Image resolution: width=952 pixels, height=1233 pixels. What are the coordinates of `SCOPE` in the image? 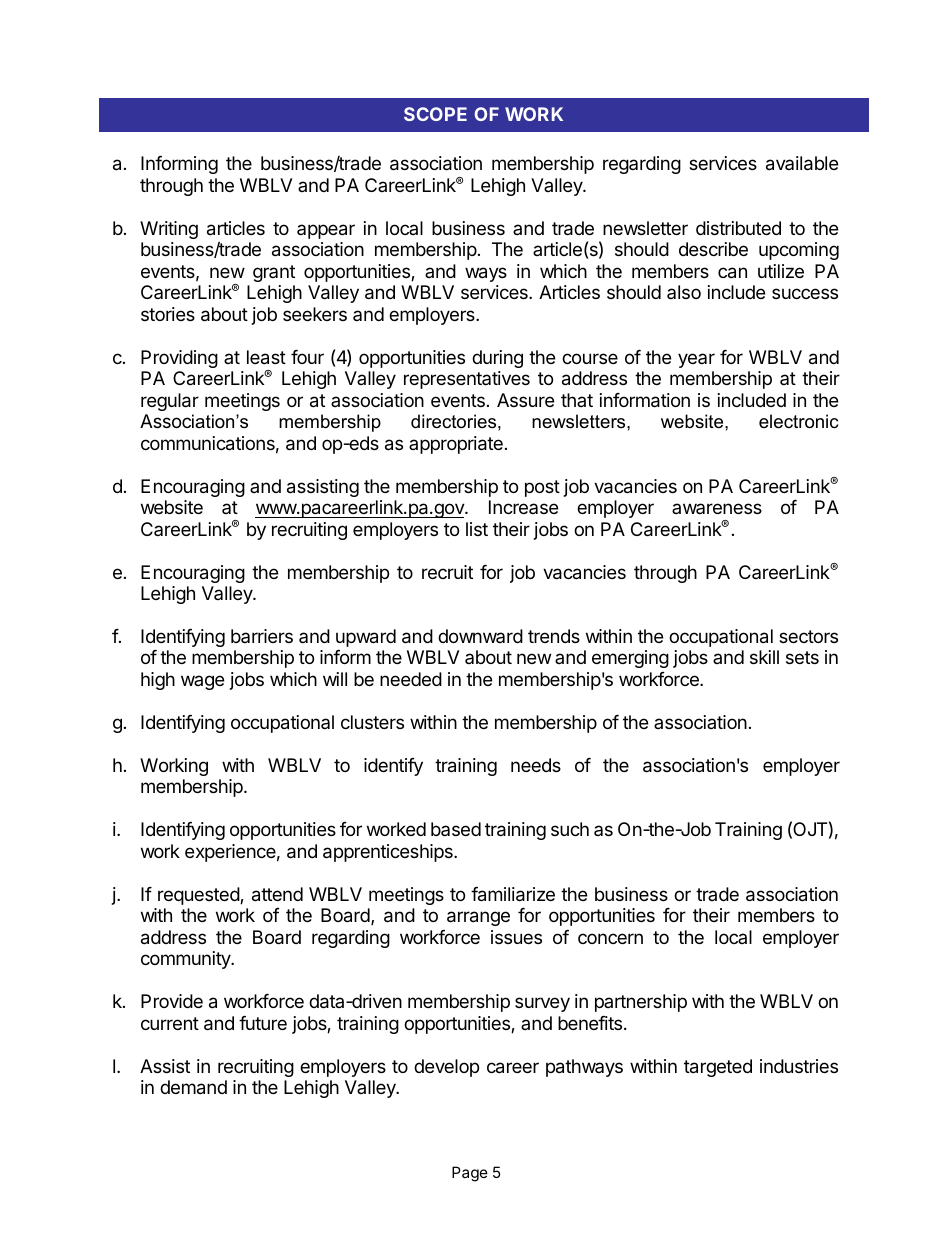 It's located at (435, 114).
